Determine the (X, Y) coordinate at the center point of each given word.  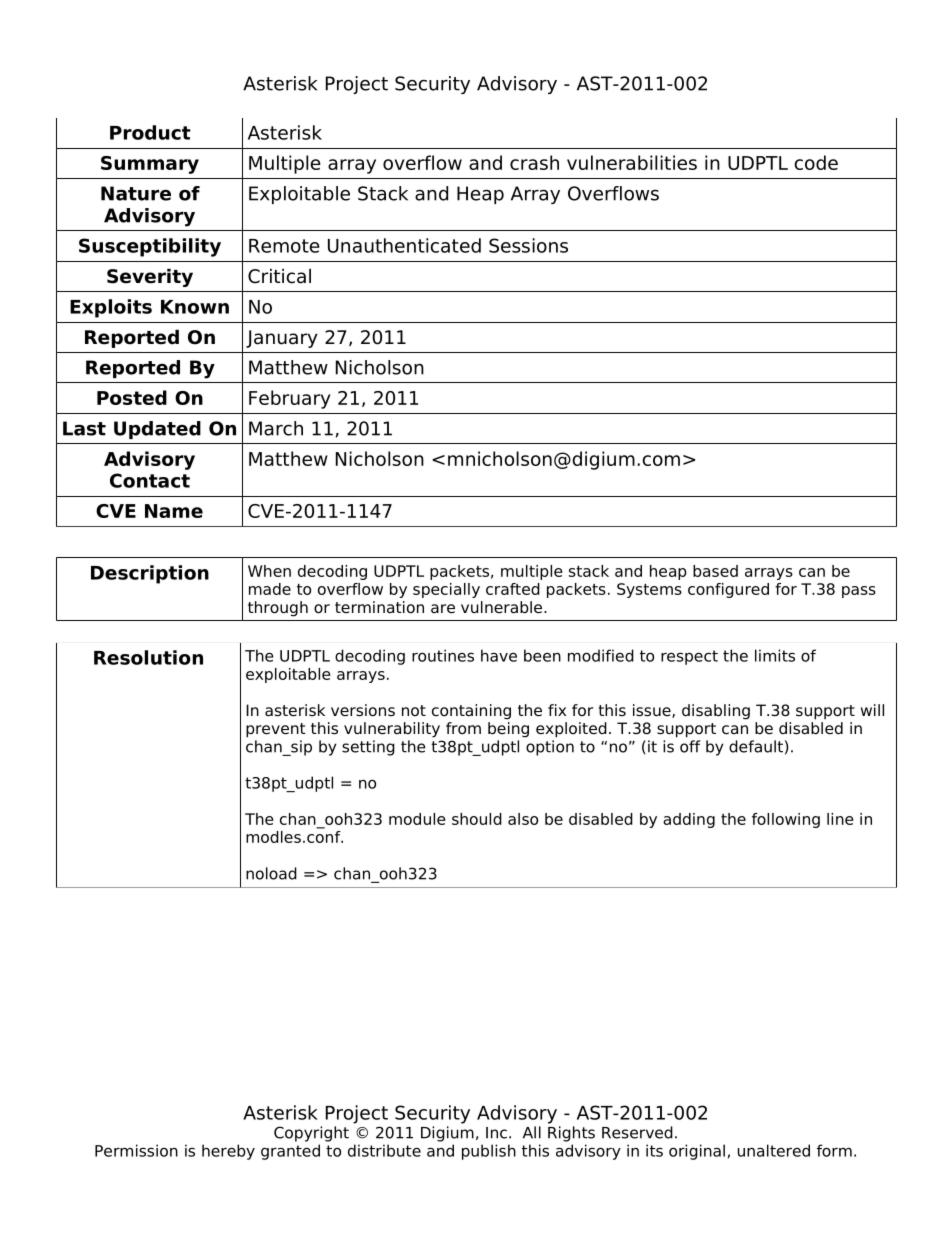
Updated (157, 430)
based (715, 571)
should (477, 819)
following (786, 820)
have (499, 655)
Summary (150, 165)
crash (534, 162)
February (289, 399)
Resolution (148, 657)
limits (775, 655)
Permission (136, 1150)
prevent (276, 730)
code (816, 162)
